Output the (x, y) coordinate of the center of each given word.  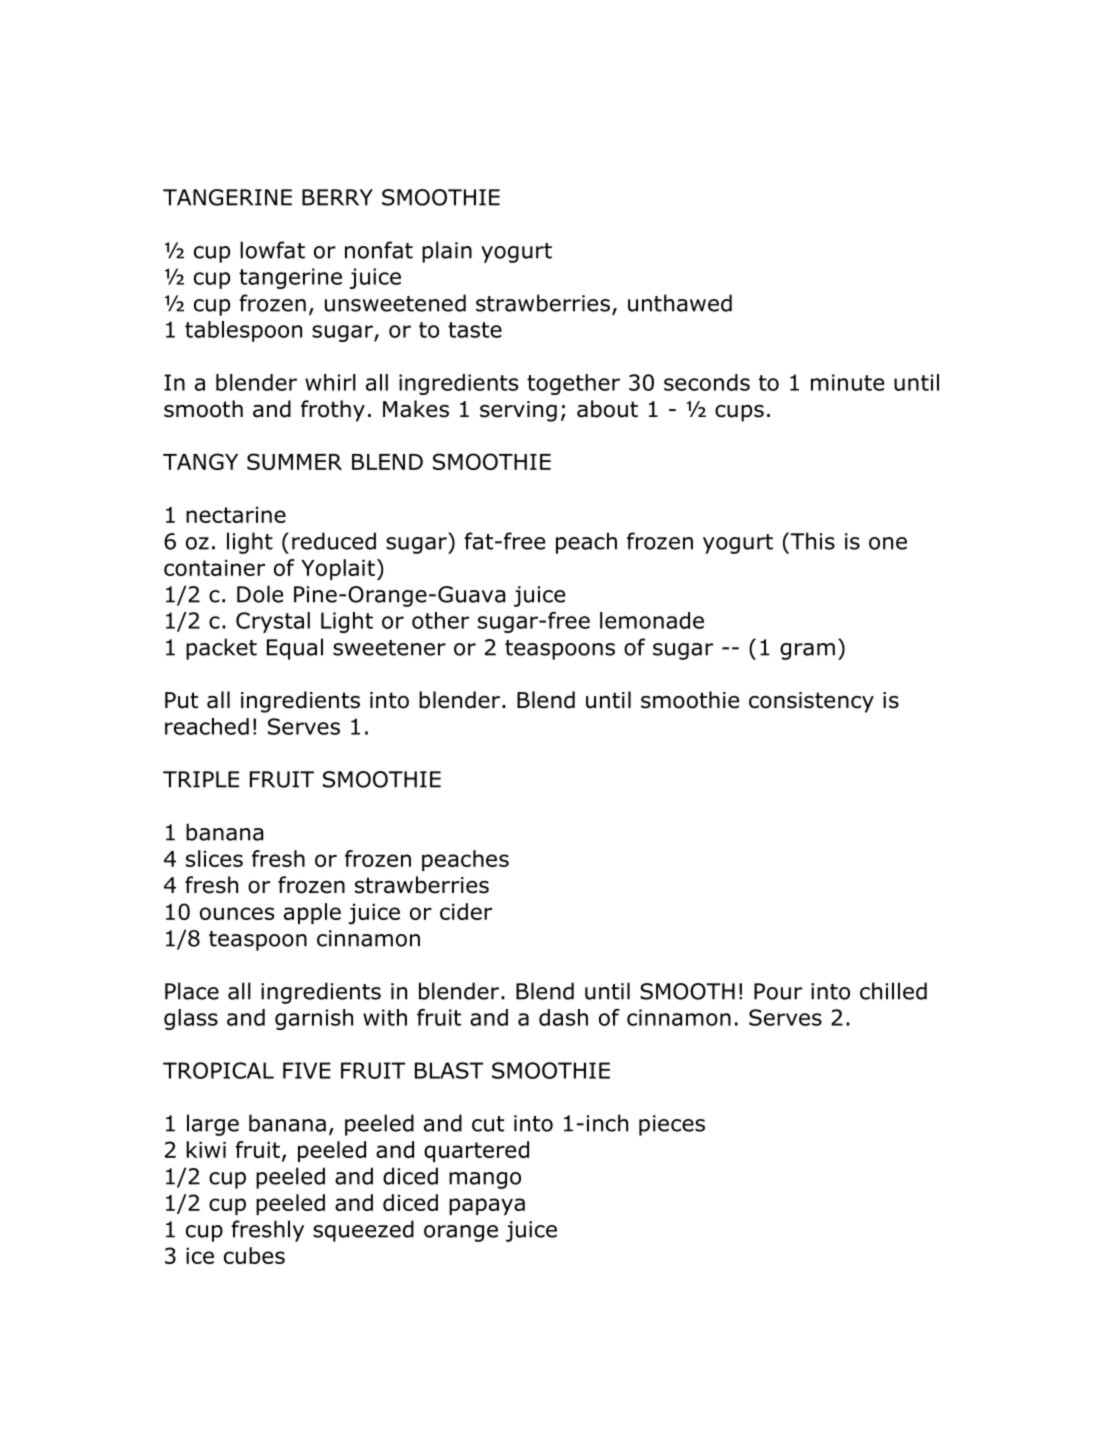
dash (563, 1017)
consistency (811, 702)
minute (847, 382)
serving (518, 411)
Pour (778, 991)
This (811, 541)
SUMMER (294, 461)
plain (447, 252)
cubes (254, 1255)
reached (207, 726)
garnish (314, 1019)
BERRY (337, 197)
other (440, 620)
